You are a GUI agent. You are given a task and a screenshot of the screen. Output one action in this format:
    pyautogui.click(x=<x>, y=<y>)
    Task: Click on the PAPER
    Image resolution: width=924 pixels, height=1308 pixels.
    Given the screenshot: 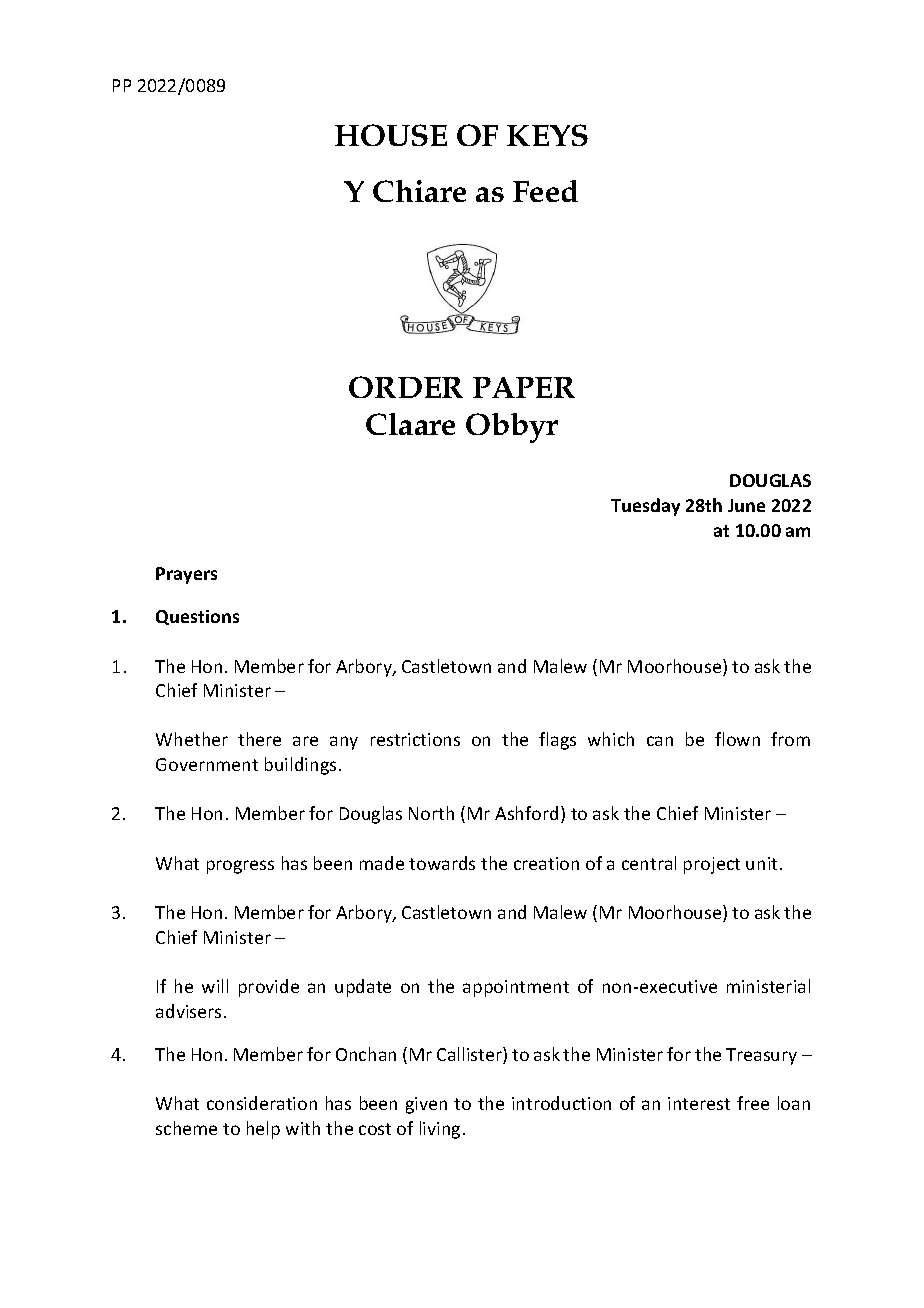 What is the action you would take?
    pyautogui.click(x=524, y=387)
